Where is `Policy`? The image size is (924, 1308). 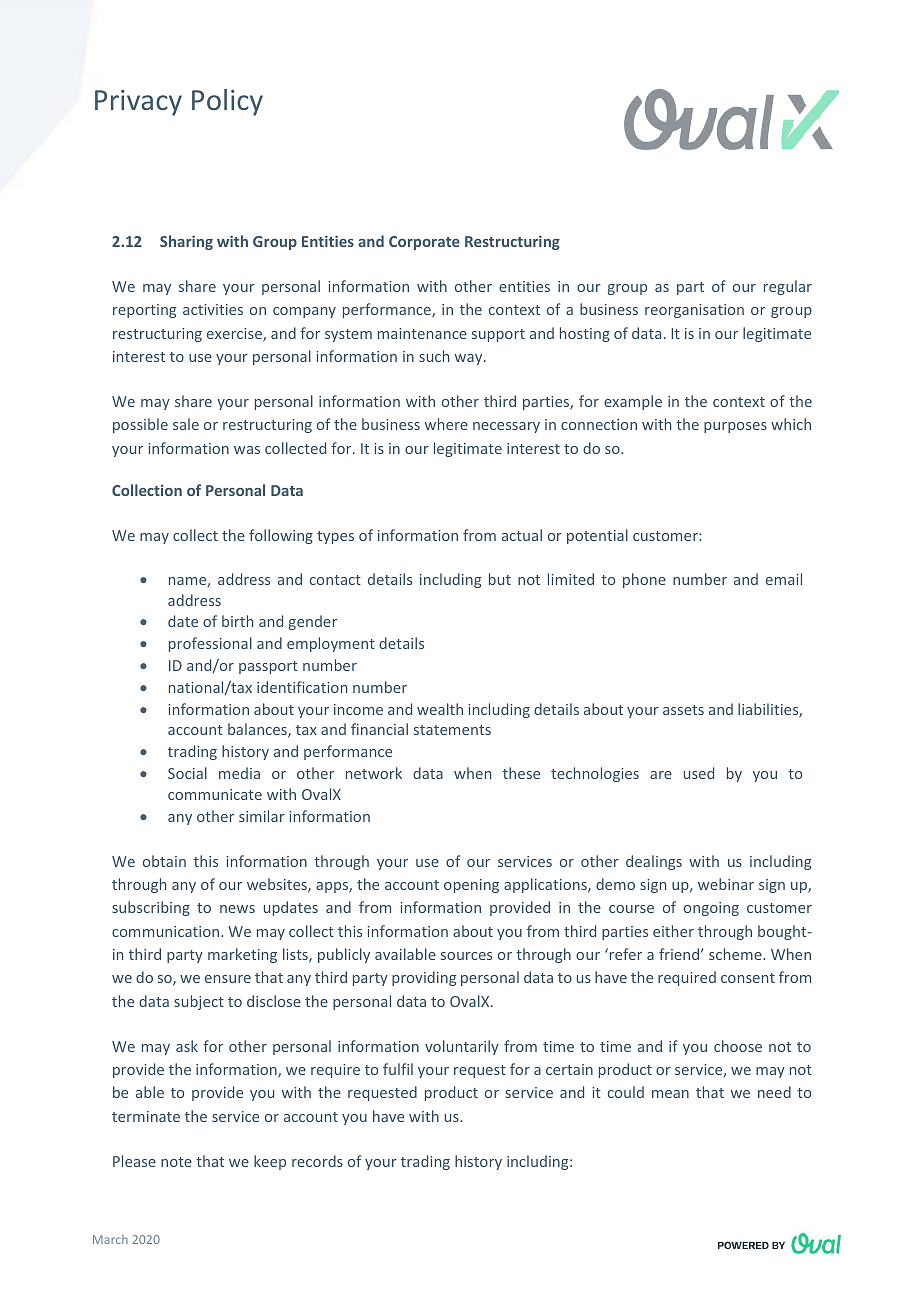 Policy is located at coordinates (227, 102).
